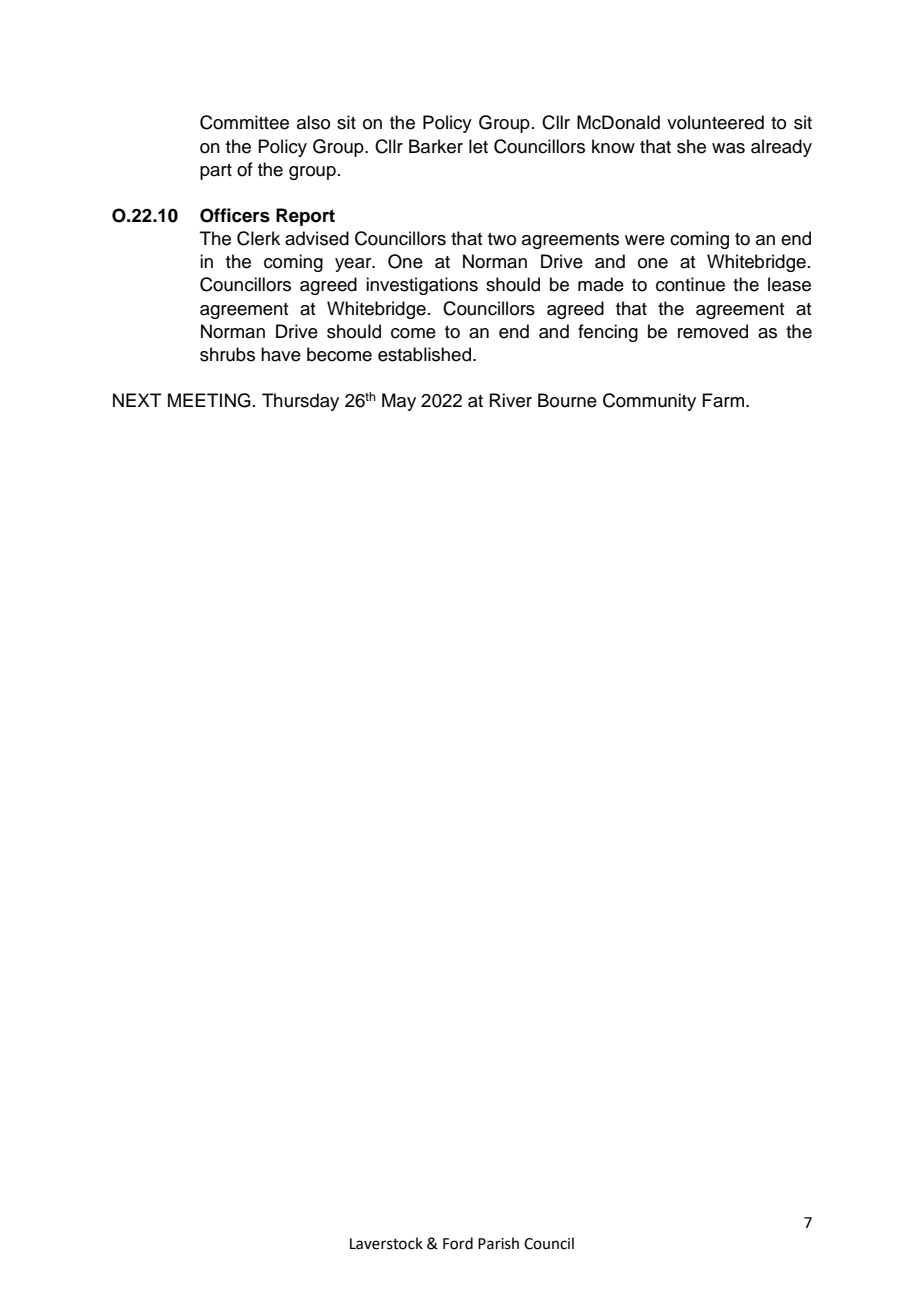 The height and width of the screenshot is (1308, 924). What do you see at coordinates (723, 400) in the screenshot?
I see `Farm` at bounding box center [723, 400].
